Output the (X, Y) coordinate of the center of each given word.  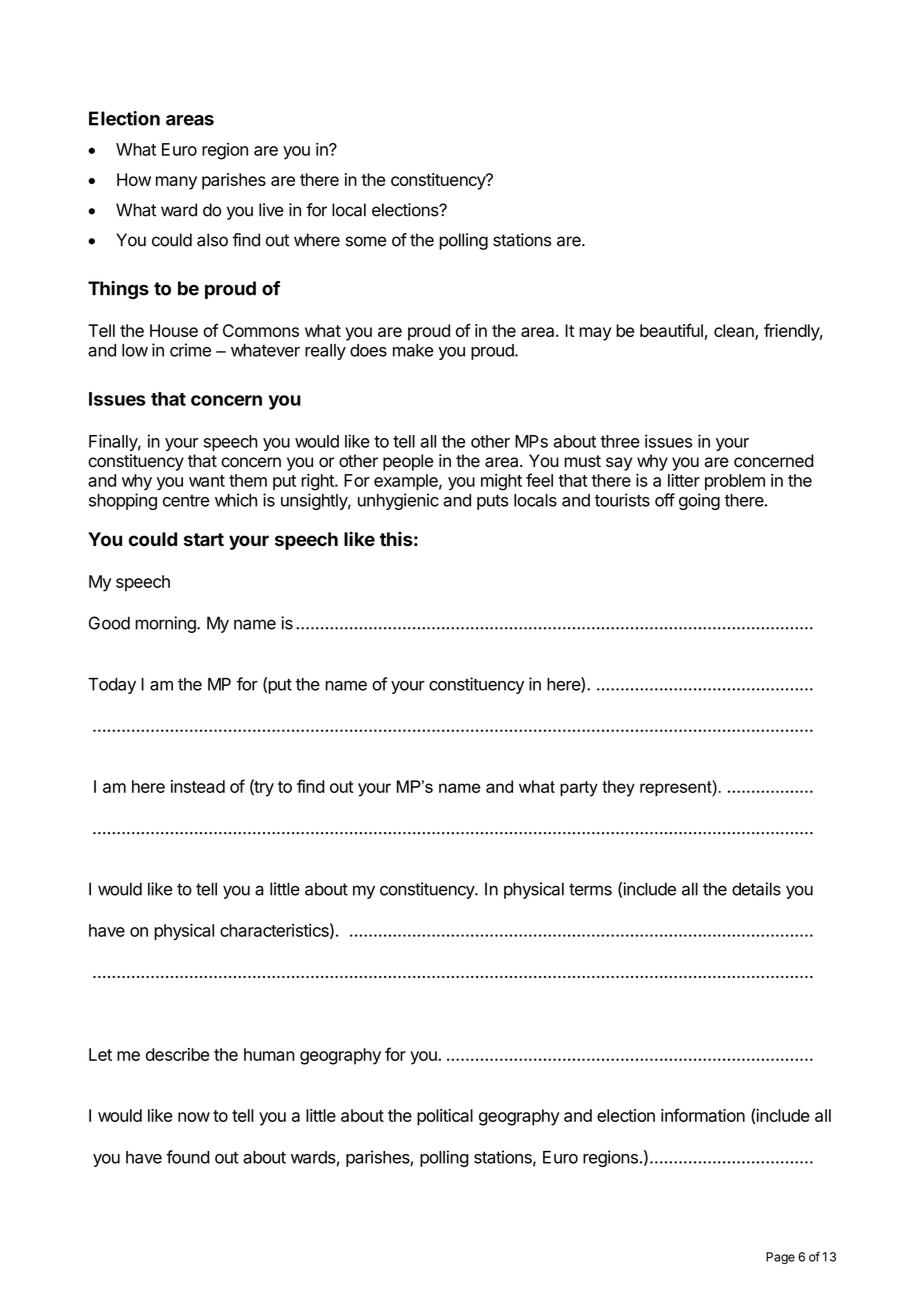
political (445, 1117)
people (408, 462)
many (176, 183)
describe (177, 1054)
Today (112, 686)
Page (780, 1258)
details (756, 889)
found (188, 1157)
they (618, 788)
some (366, 241)
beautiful (671, 330)
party (579, 789)
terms (590, 889)
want (207, 481)
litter (684, 480)
